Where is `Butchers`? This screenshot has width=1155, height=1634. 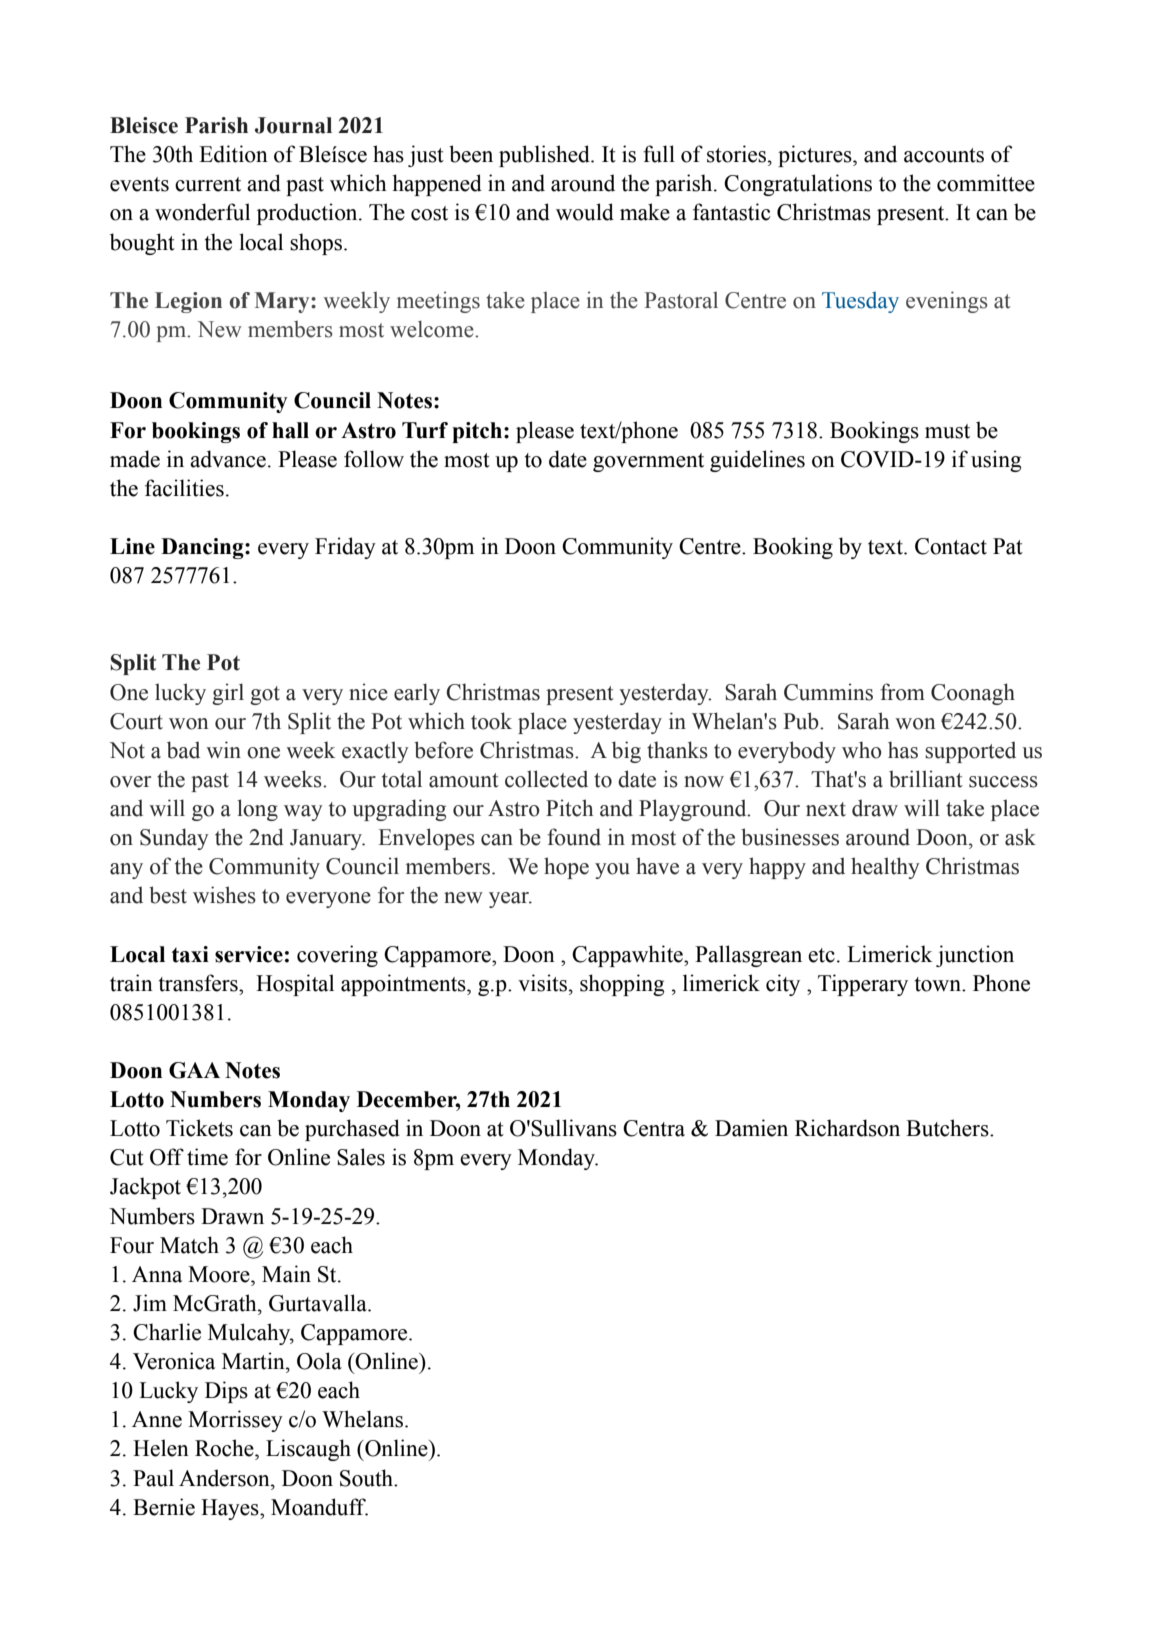 Butchers is located at coordinates (948, 1128).
